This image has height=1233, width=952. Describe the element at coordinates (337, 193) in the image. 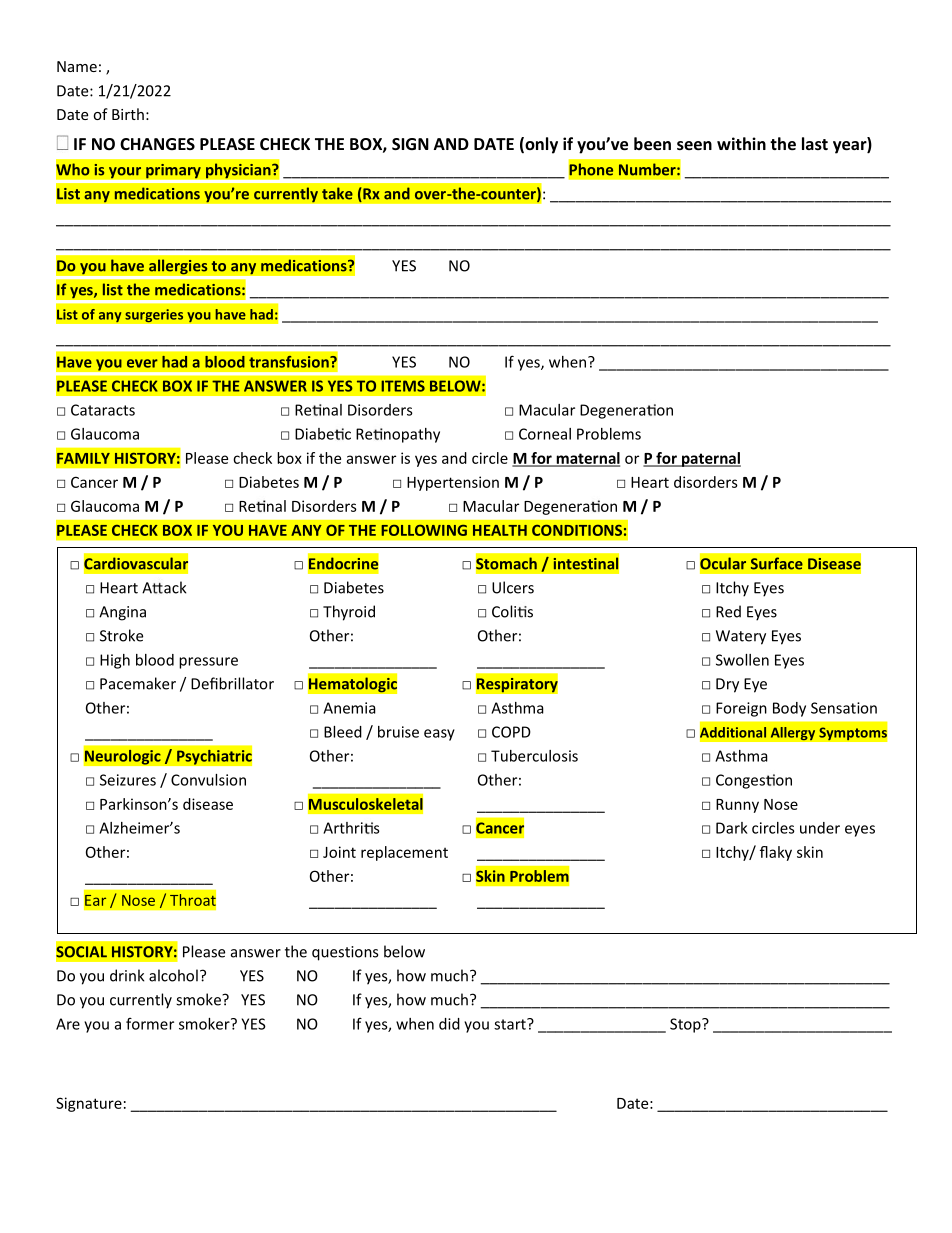

I see `take` at that location.
